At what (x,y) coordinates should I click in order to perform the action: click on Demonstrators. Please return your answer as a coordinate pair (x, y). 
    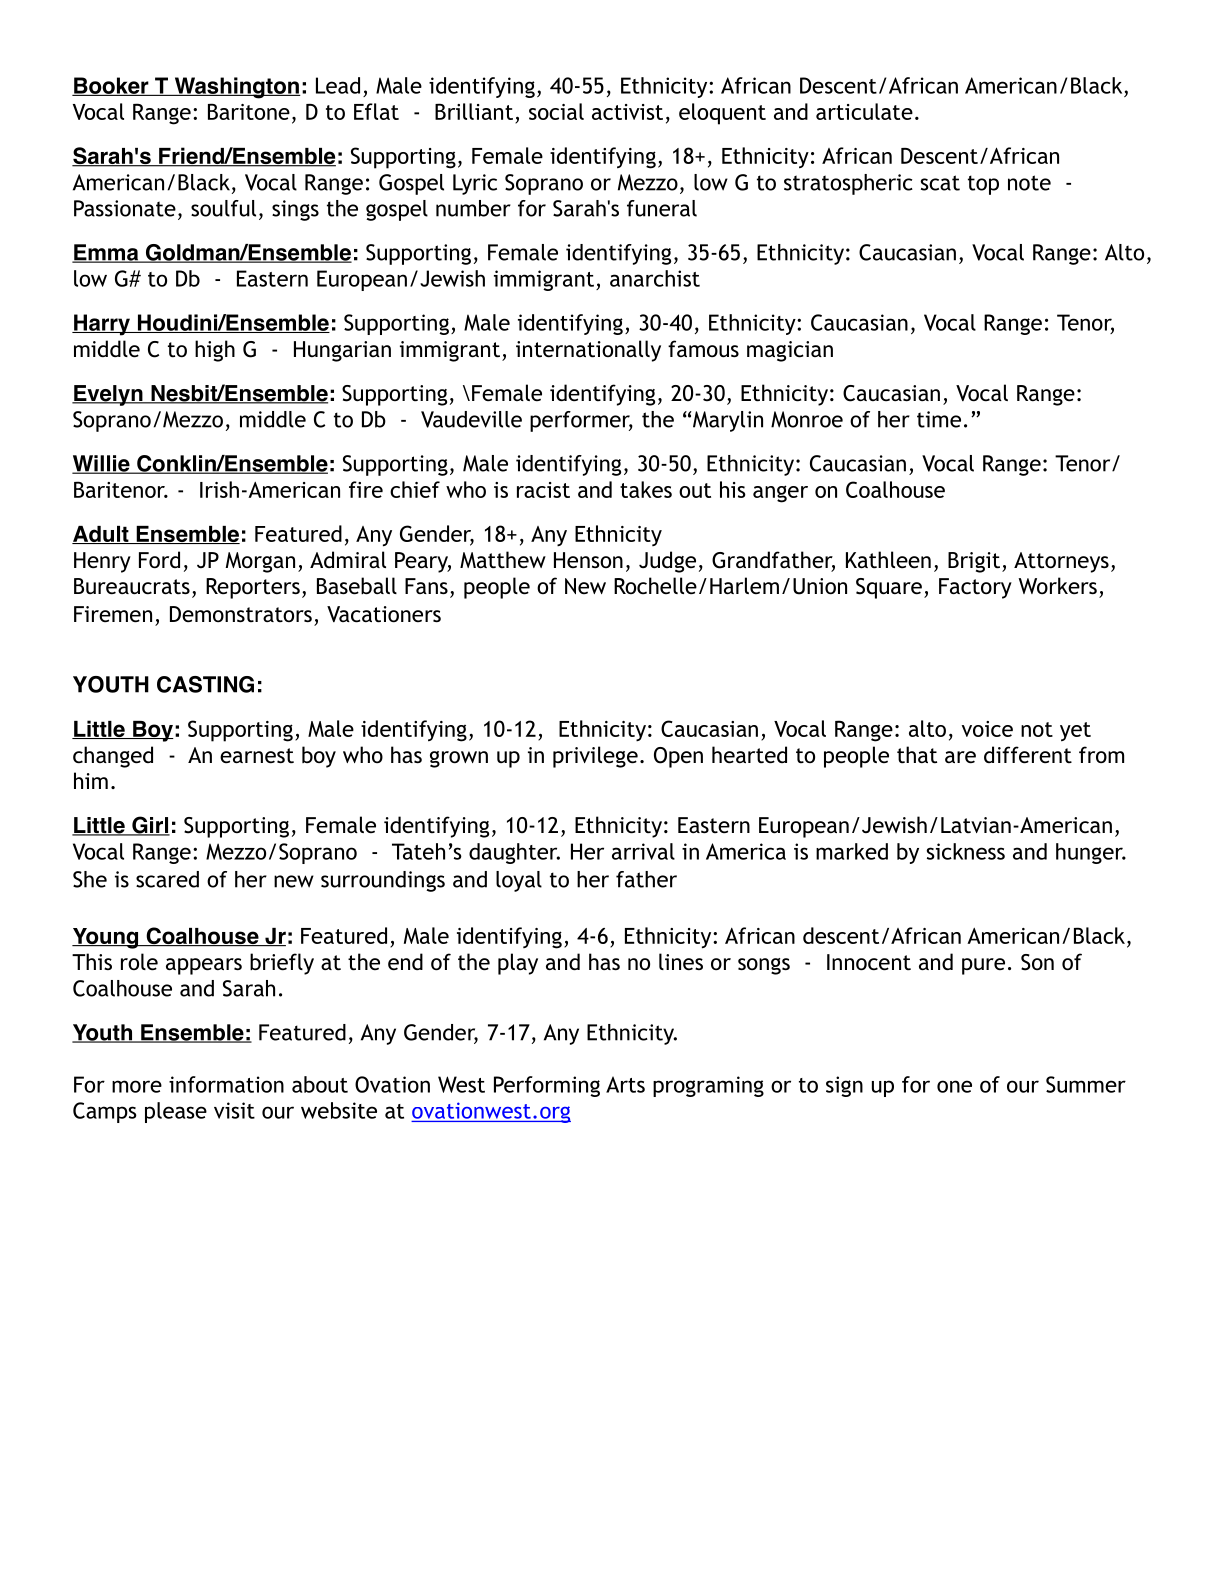
    Looking at the image, I should click on (241, 614).
